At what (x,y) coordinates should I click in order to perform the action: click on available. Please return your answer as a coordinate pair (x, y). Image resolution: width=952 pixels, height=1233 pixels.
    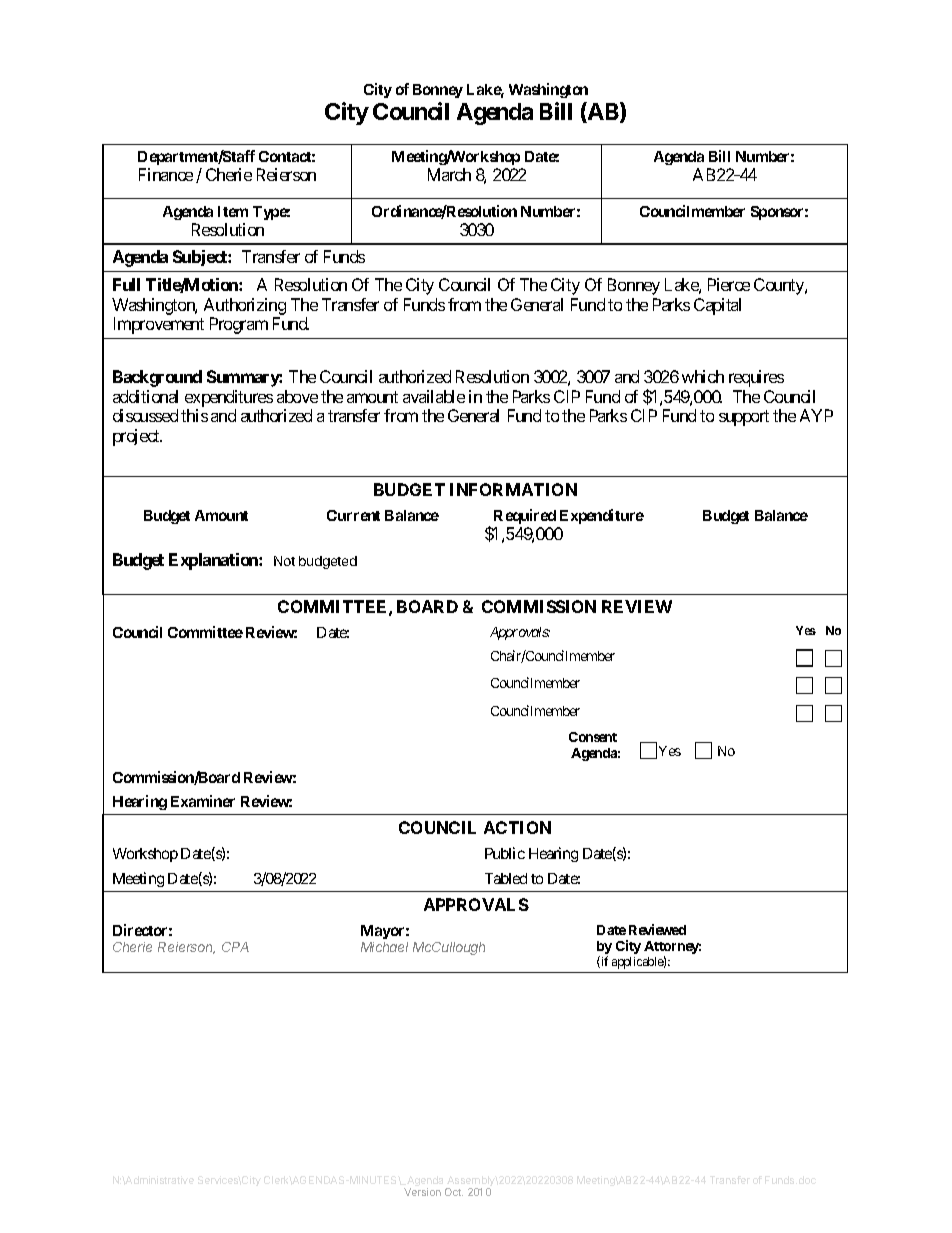
    Looking at the image, I should click on (434, 396).
